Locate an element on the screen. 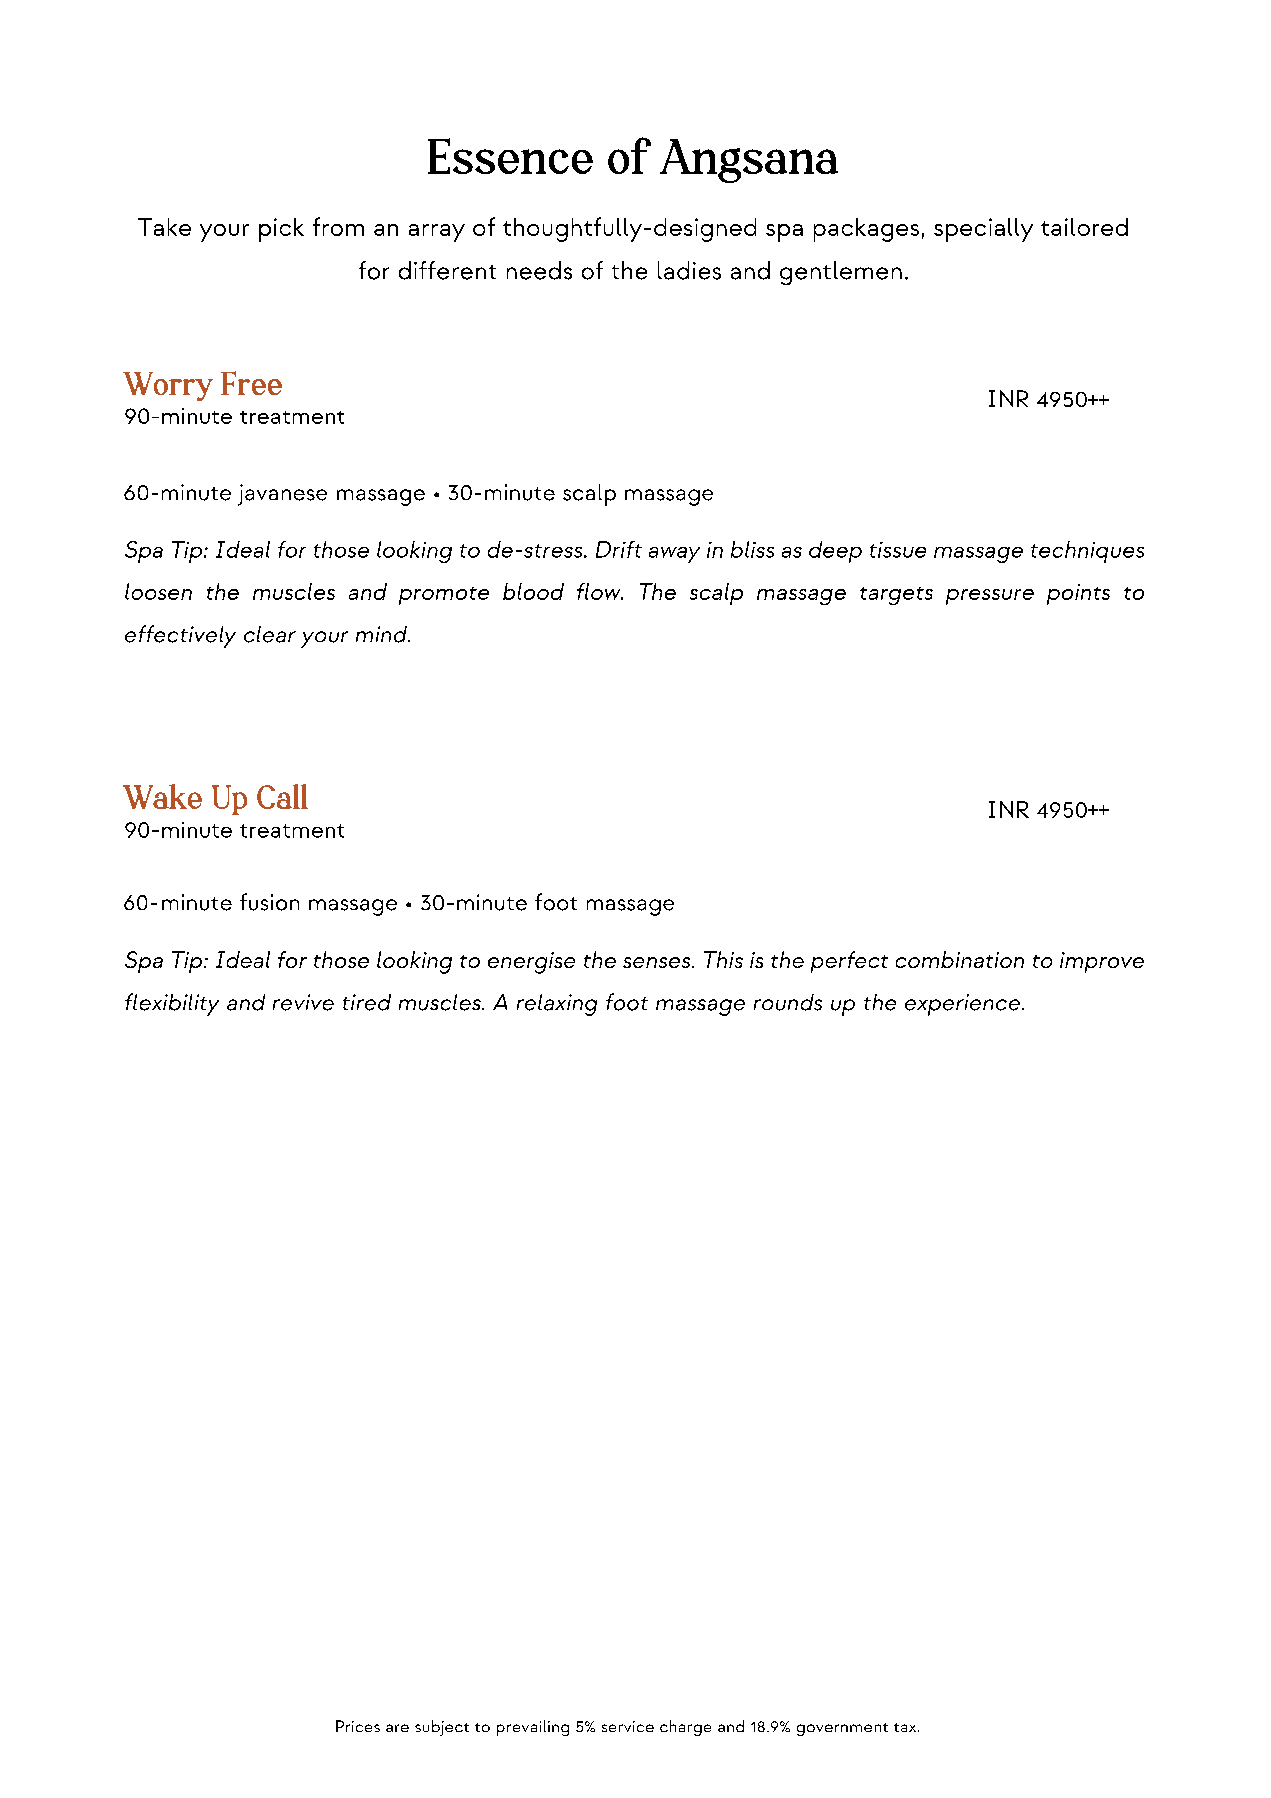  senses is located at coordinates (658, 962).
